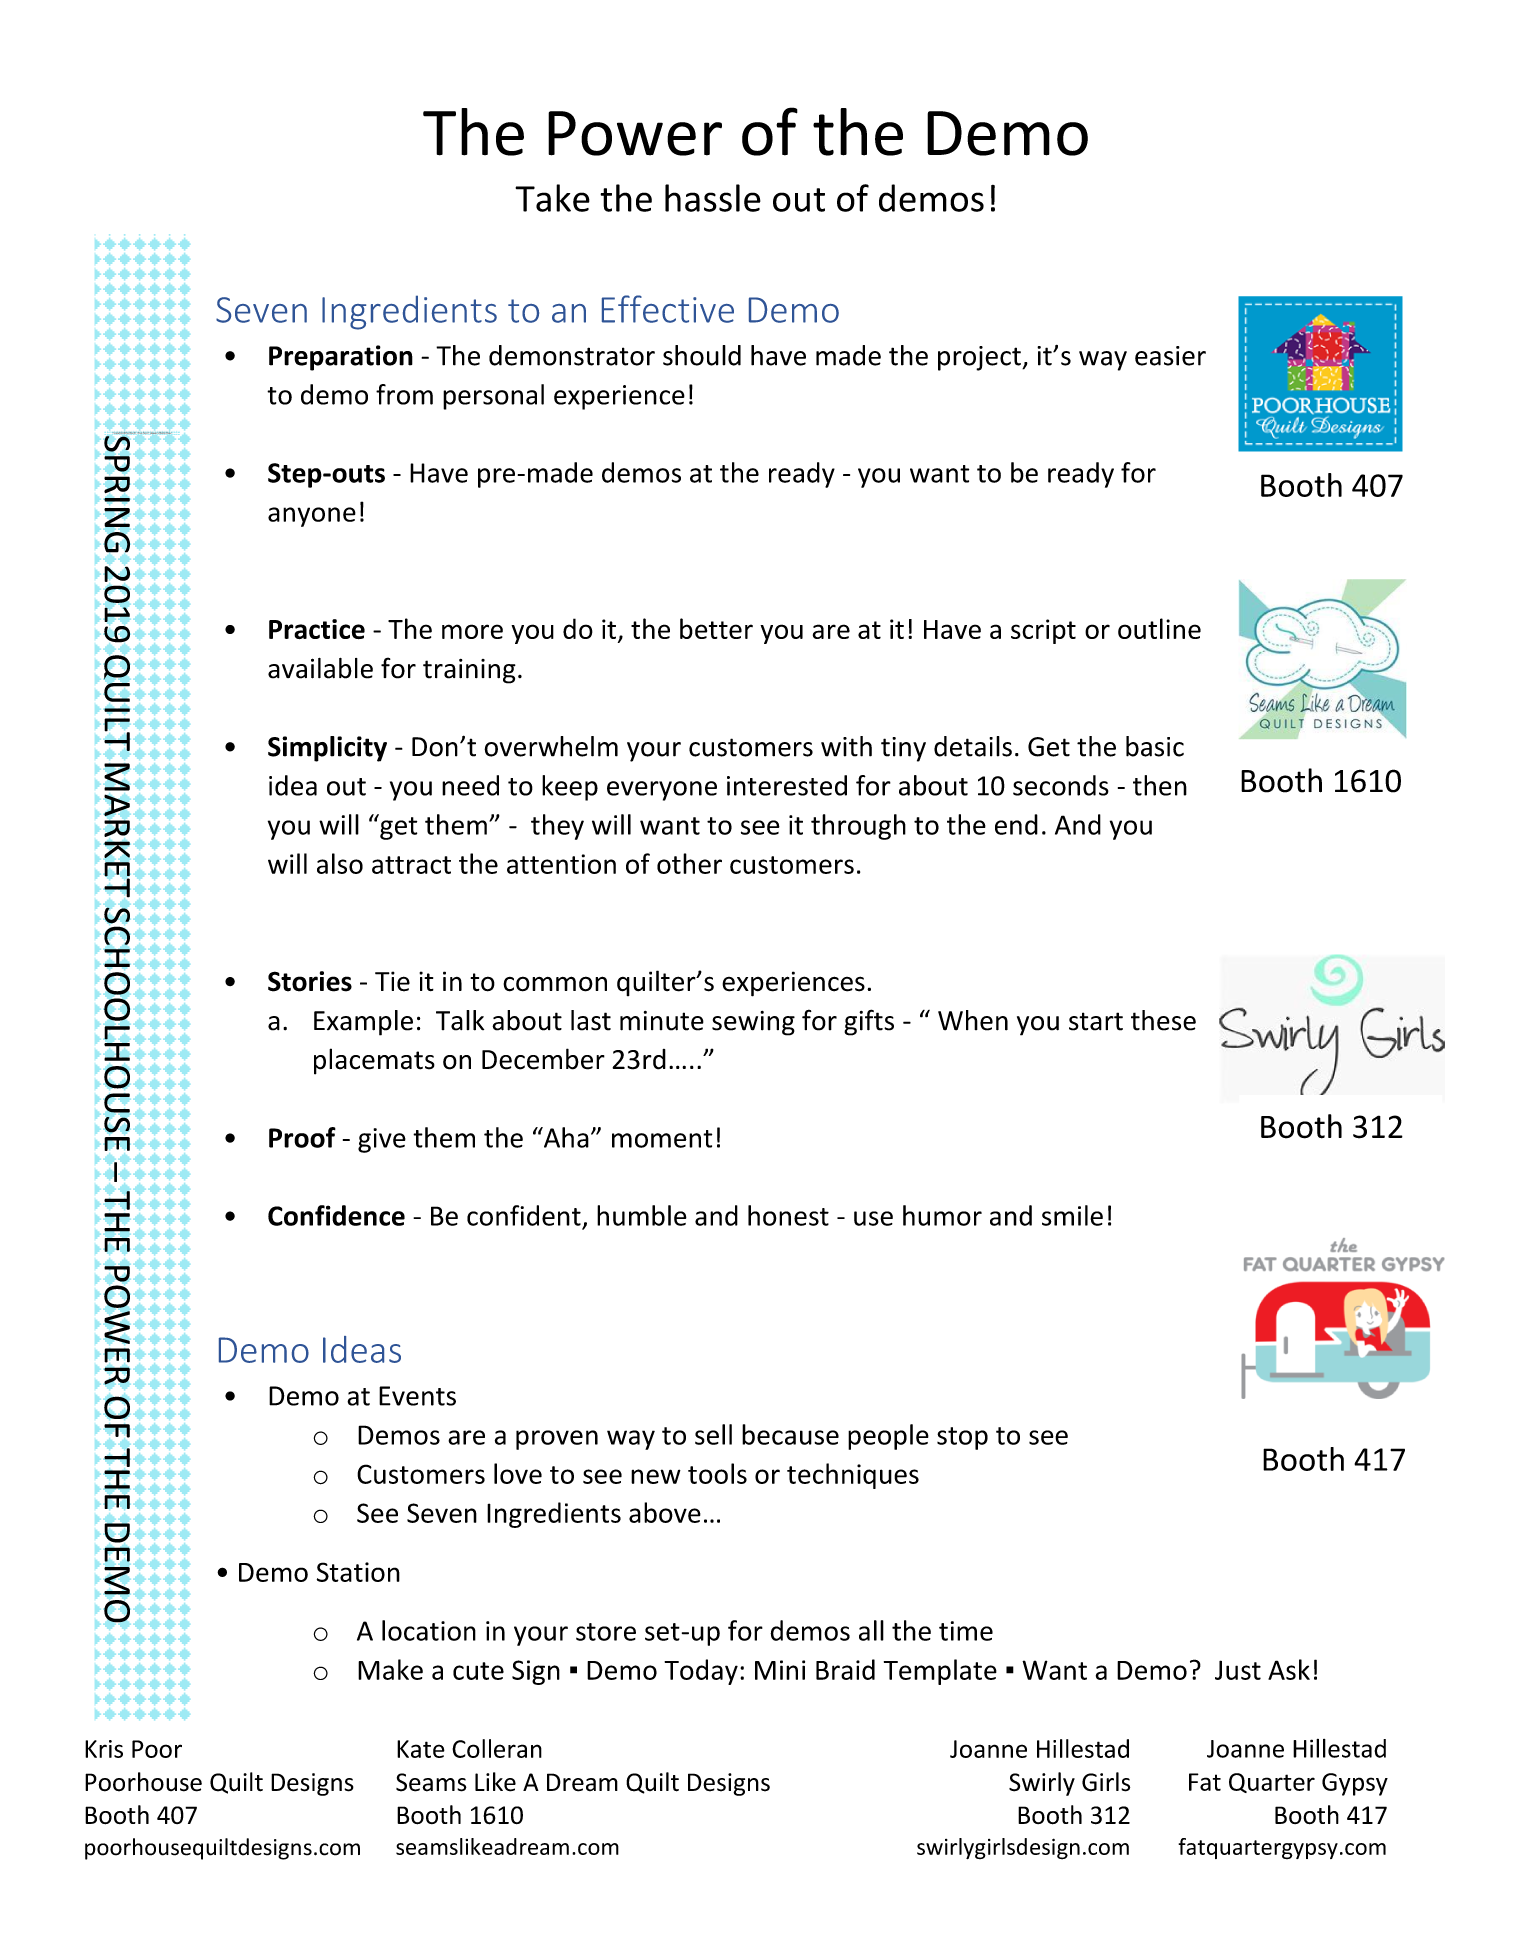 The image size is (1514, 1959). I want to click on basic, so click(1155, 746).
